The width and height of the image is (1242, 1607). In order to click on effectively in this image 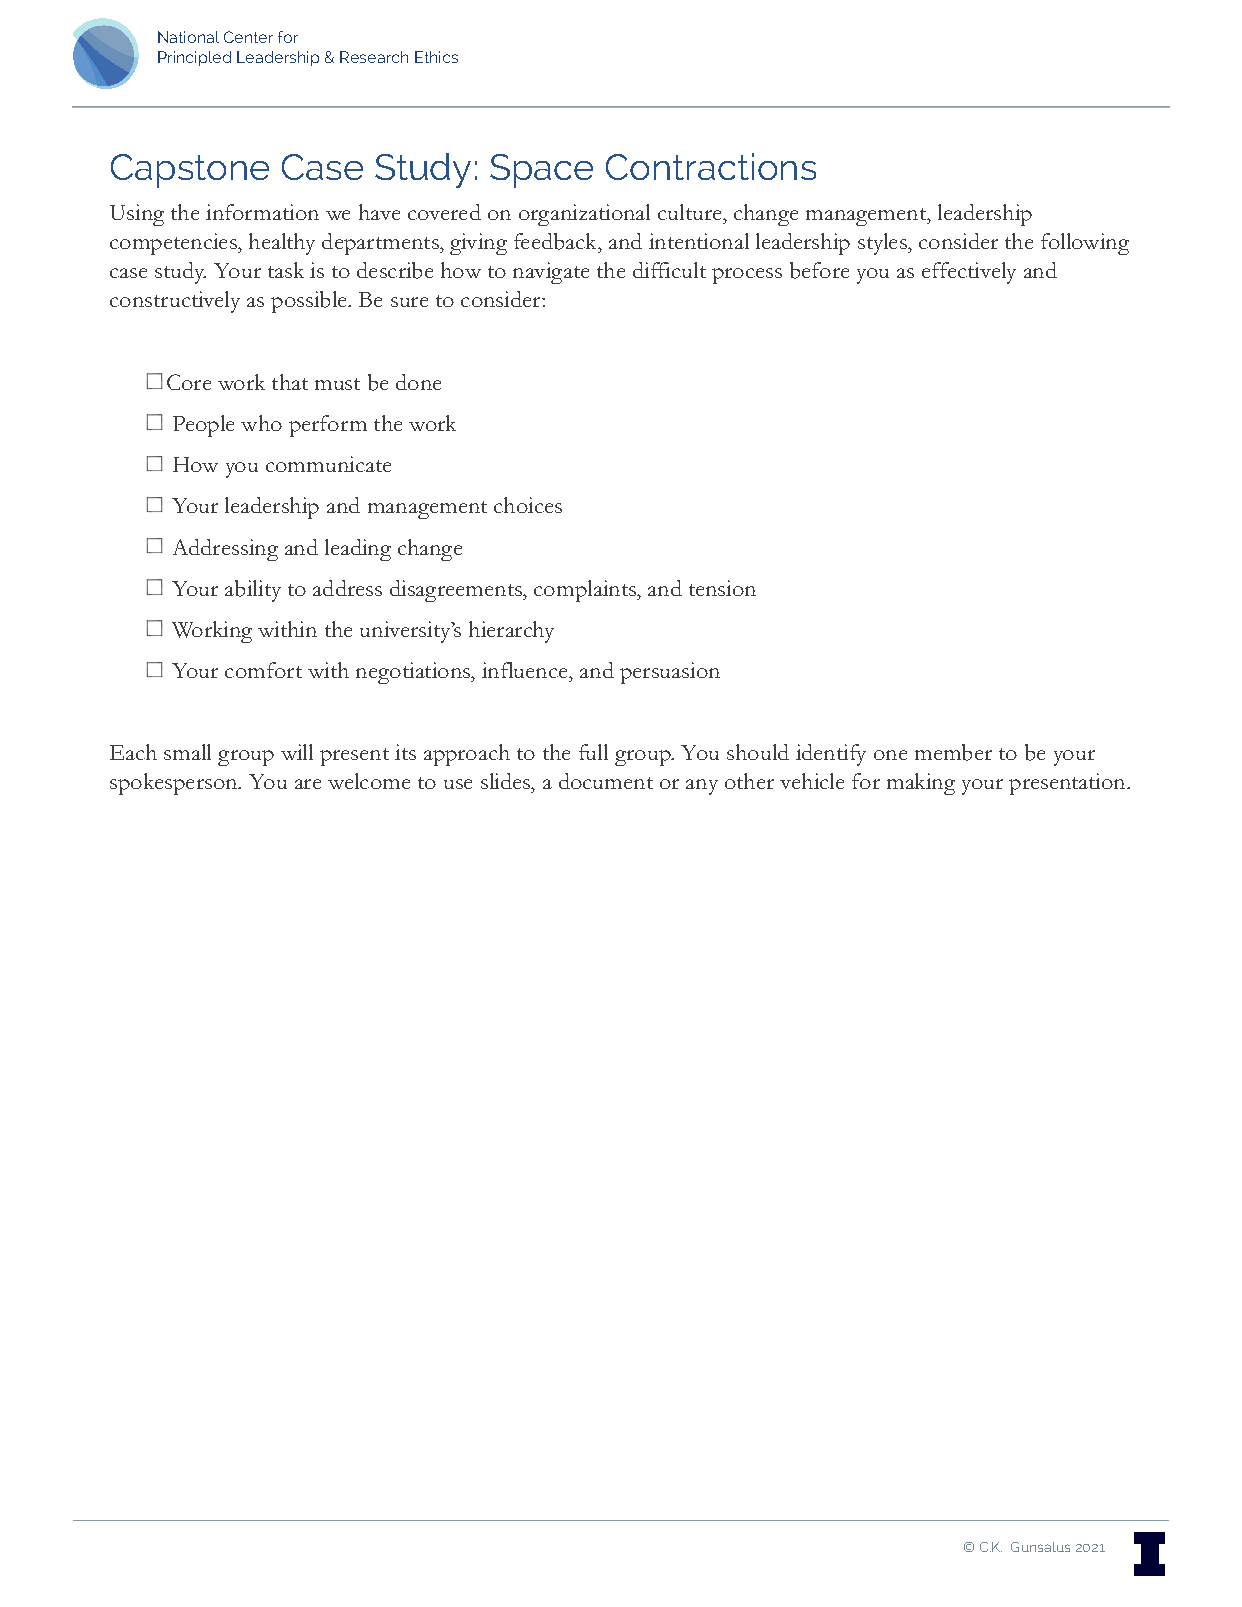, I will do `click(969, 273)`.
